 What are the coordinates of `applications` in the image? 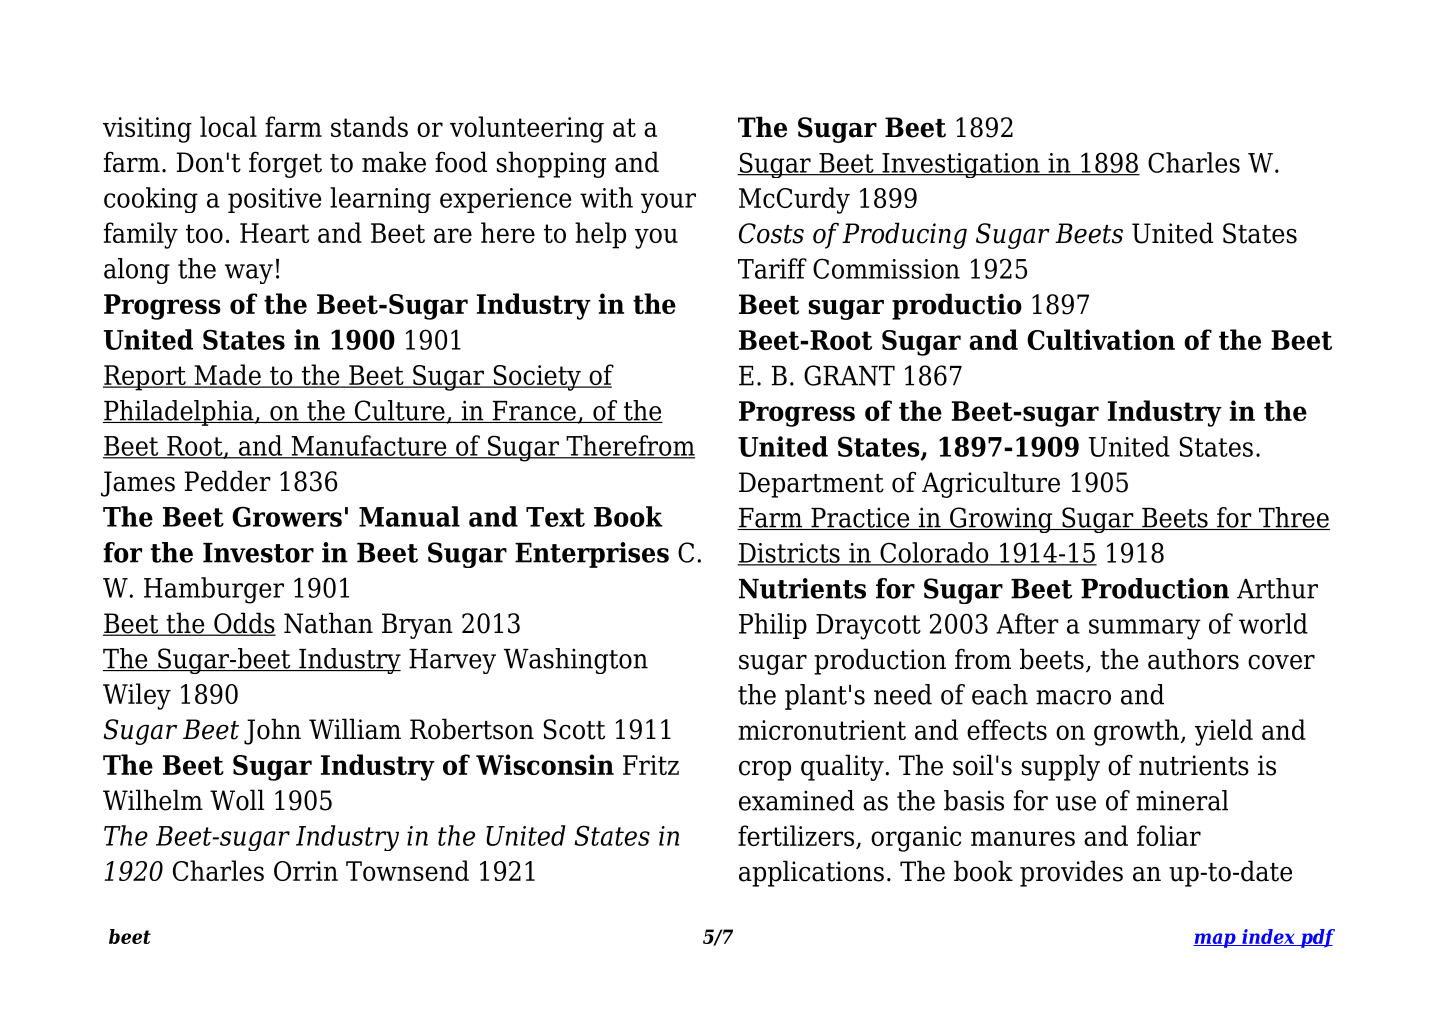 It's located at (811, 873).
